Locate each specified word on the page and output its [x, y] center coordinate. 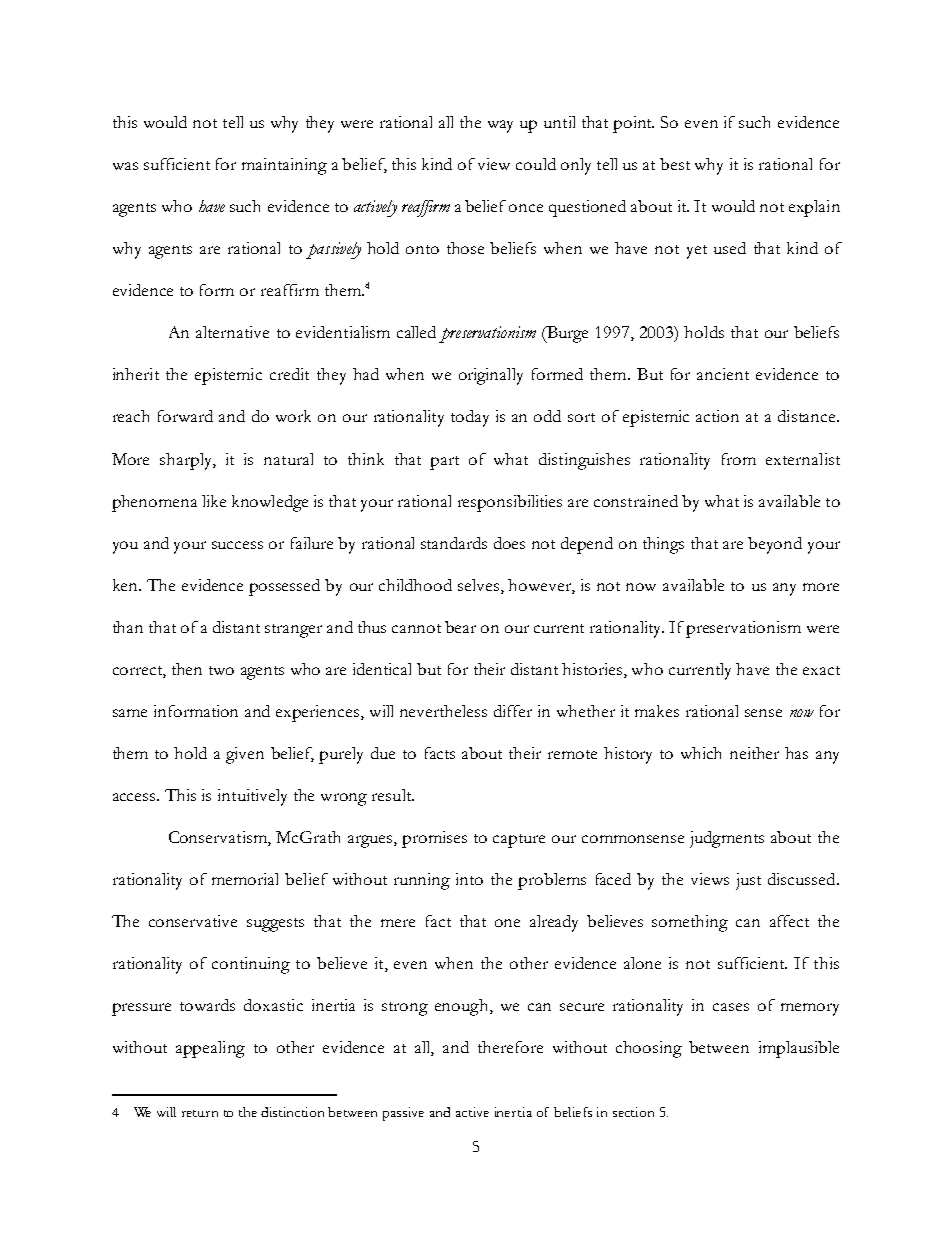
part [444, 463]
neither [754, 753]
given [245, 755]
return [200, 1113]
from [739, 459]
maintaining [284, 166]
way [500, 126]
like [214, 501]
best [675, 164]
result [393, 795]
